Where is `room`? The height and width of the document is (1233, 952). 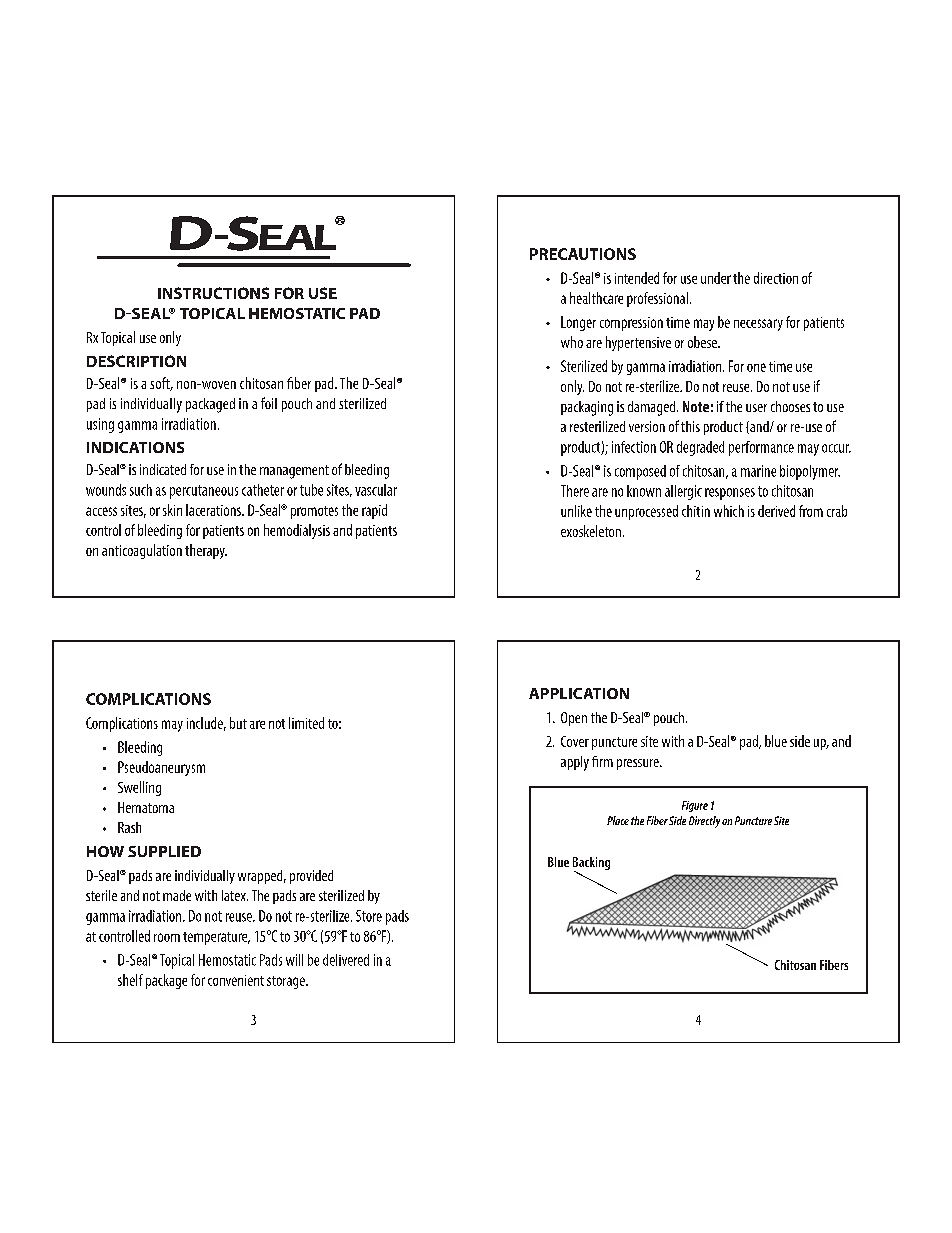 room is located at coordinates (167, 937).
